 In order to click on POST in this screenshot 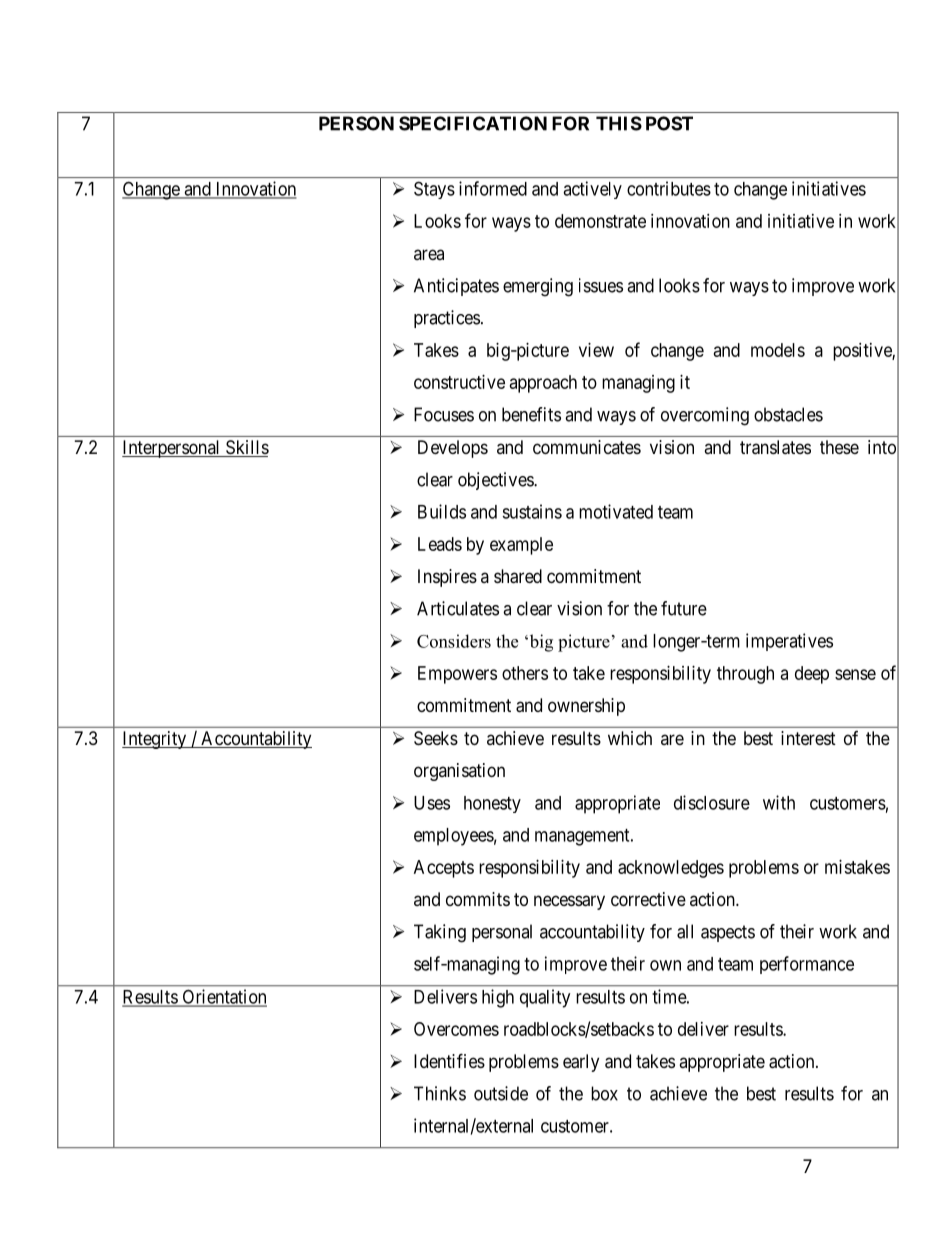, I will do `click(669, 123)`.
